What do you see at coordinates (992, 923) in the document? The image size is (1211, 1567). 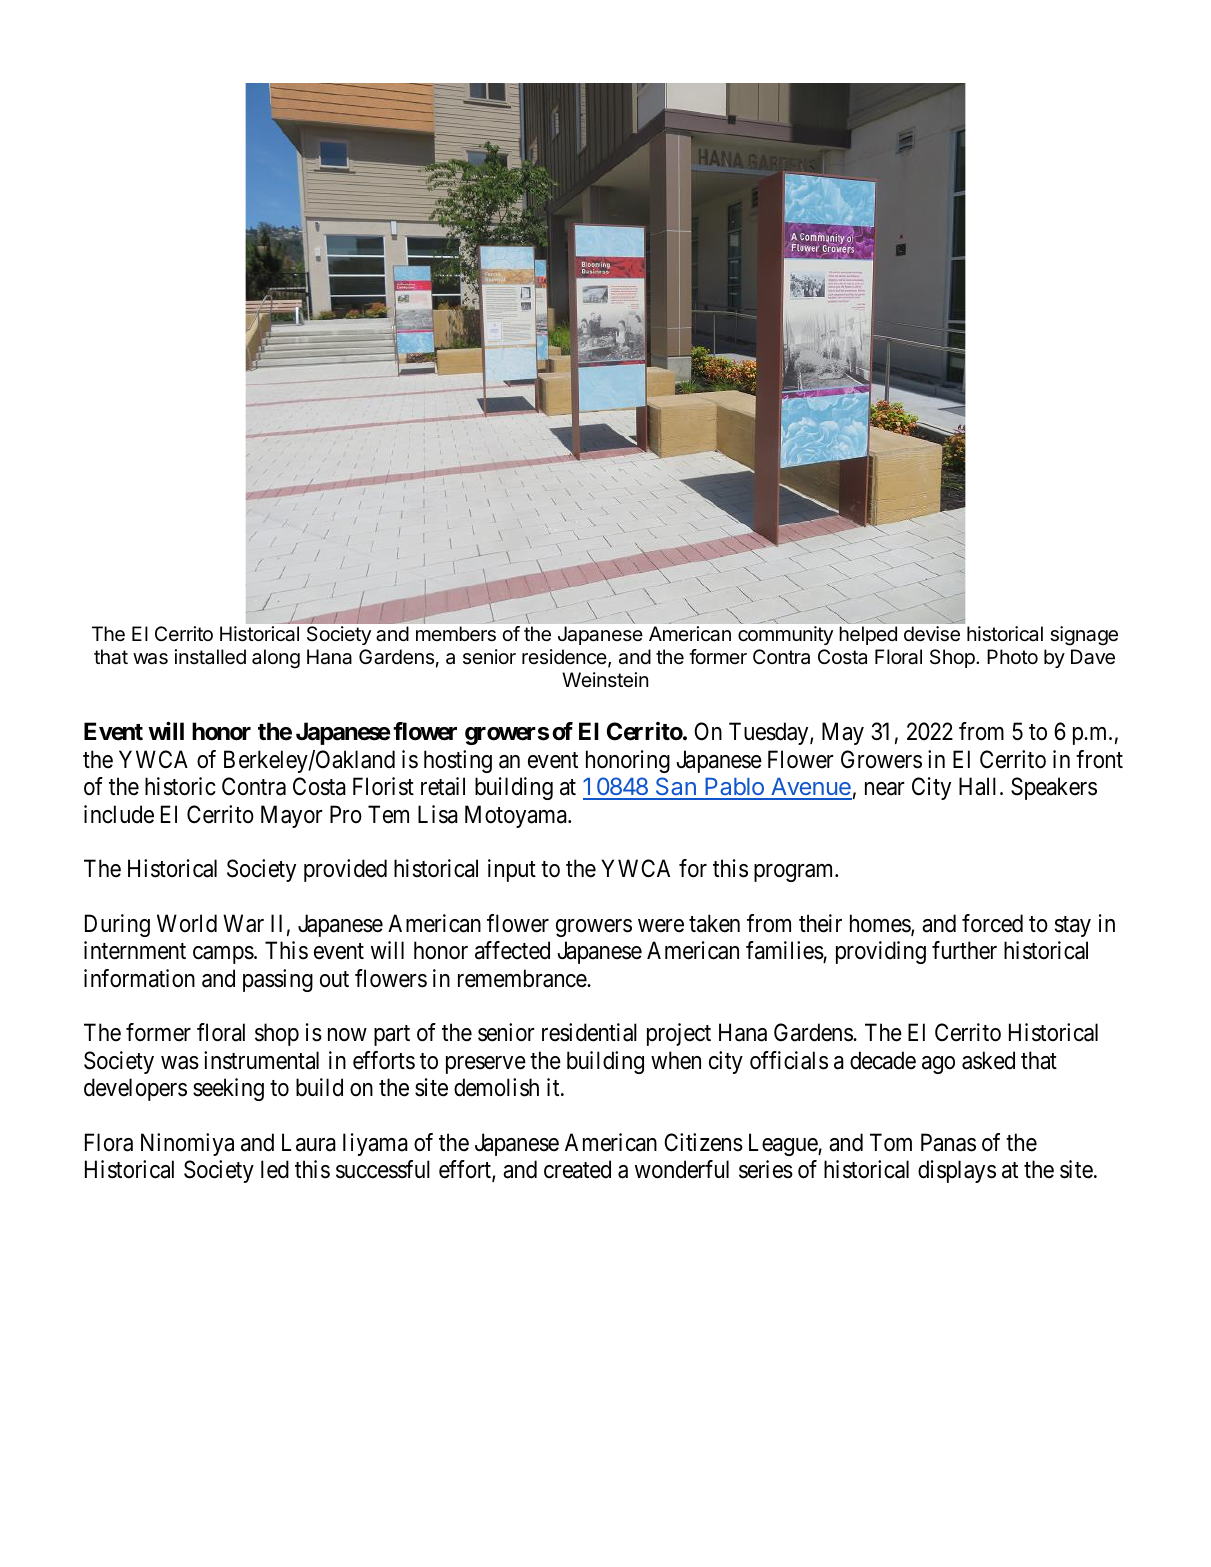 I see `forced` at bounding box center [992, 923].
